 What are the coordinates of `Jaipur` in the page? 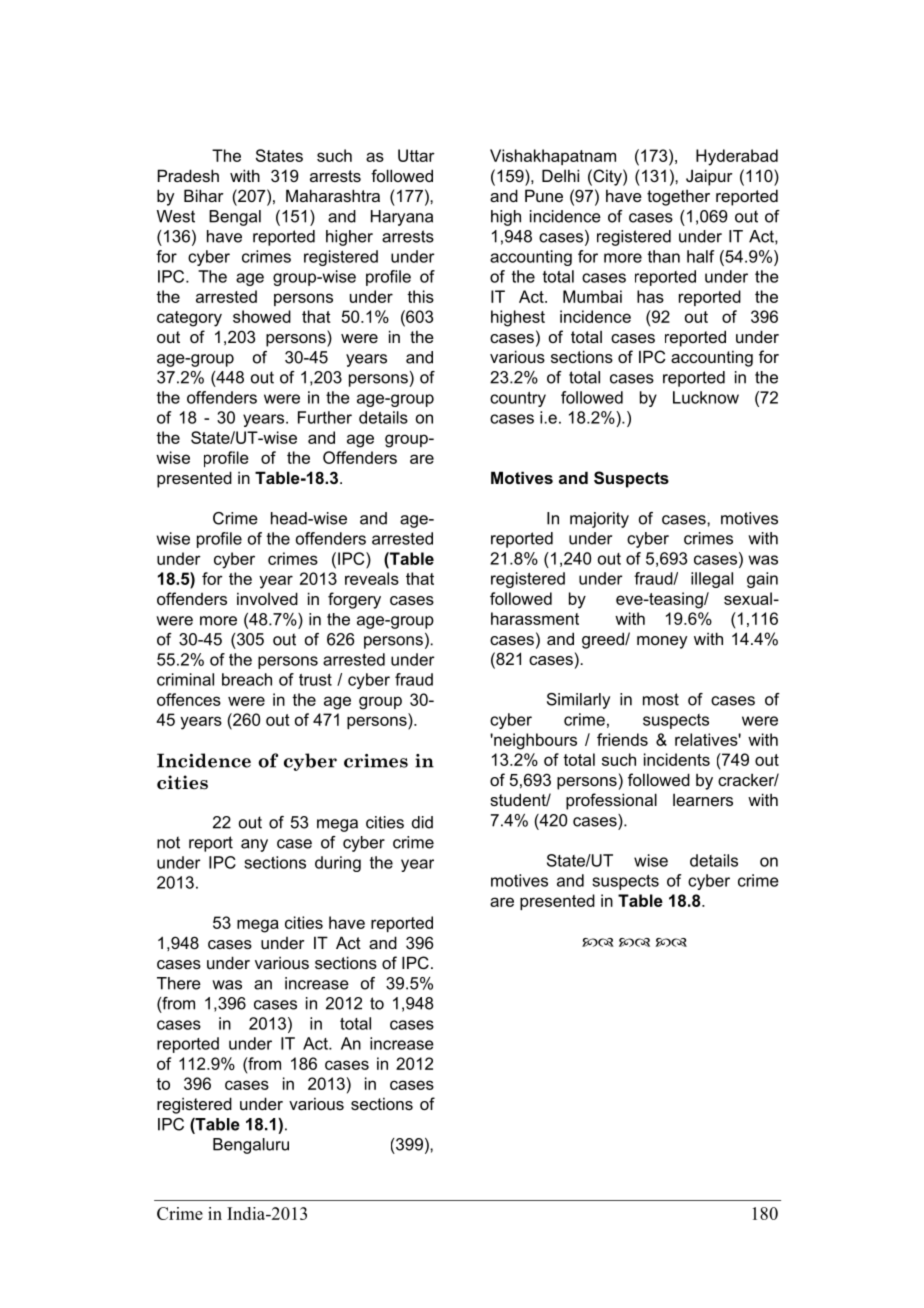 It's located at (709, 177).
